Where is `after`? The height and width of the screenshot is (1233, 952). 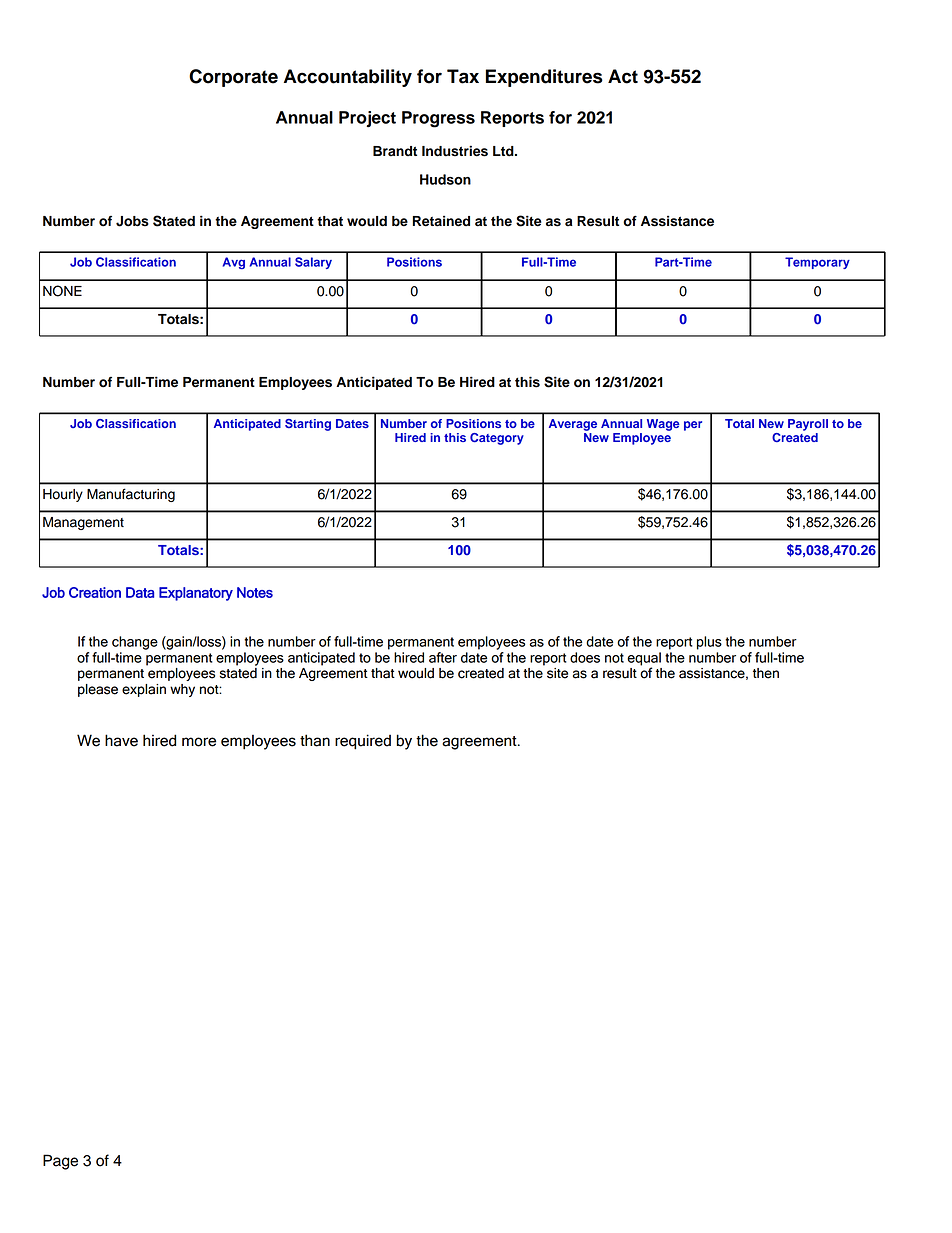 after is located at coordinates (443, 657).
